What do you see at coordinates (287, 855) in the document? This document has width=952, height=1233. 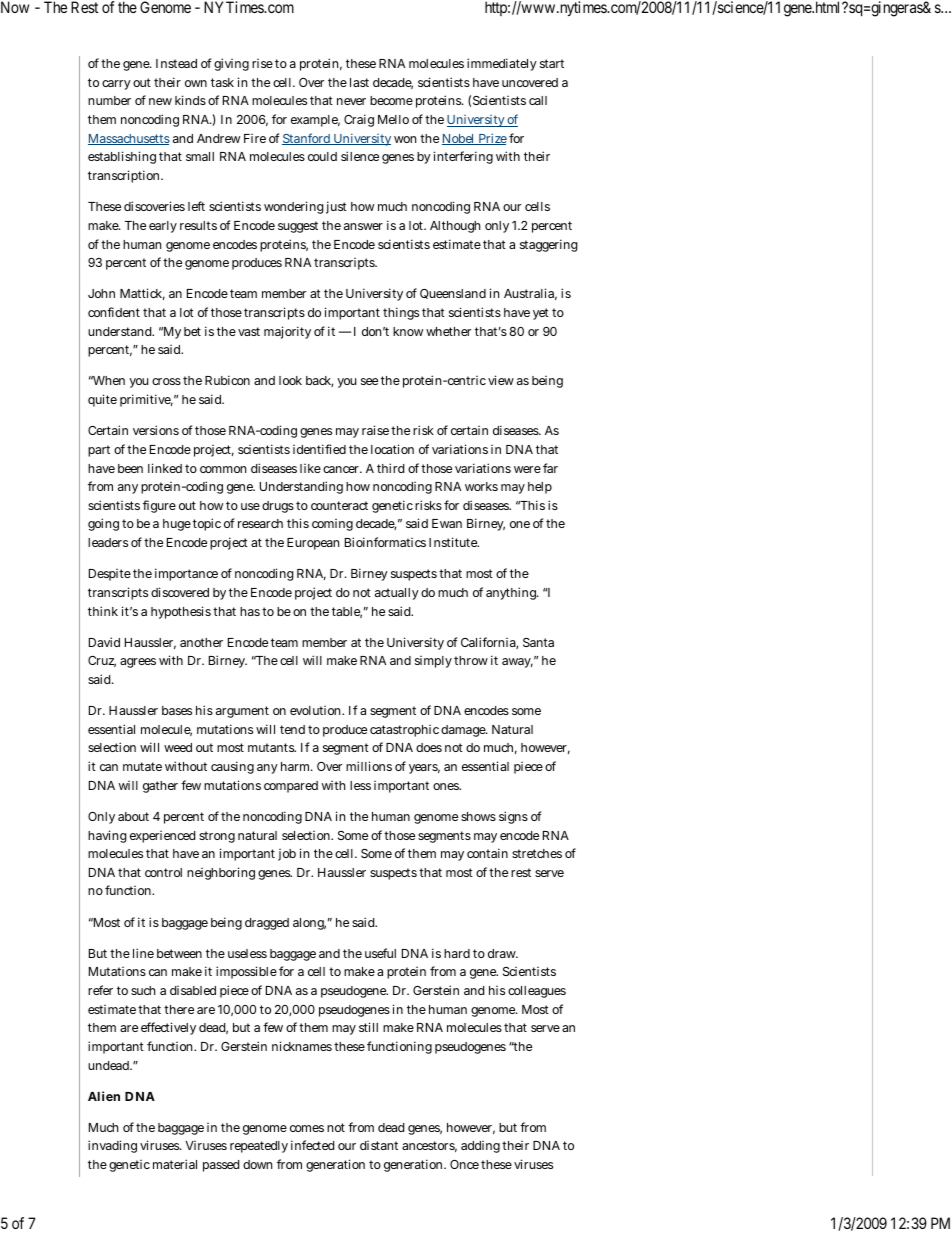 I see `job` at bounding box center [287, 855].
